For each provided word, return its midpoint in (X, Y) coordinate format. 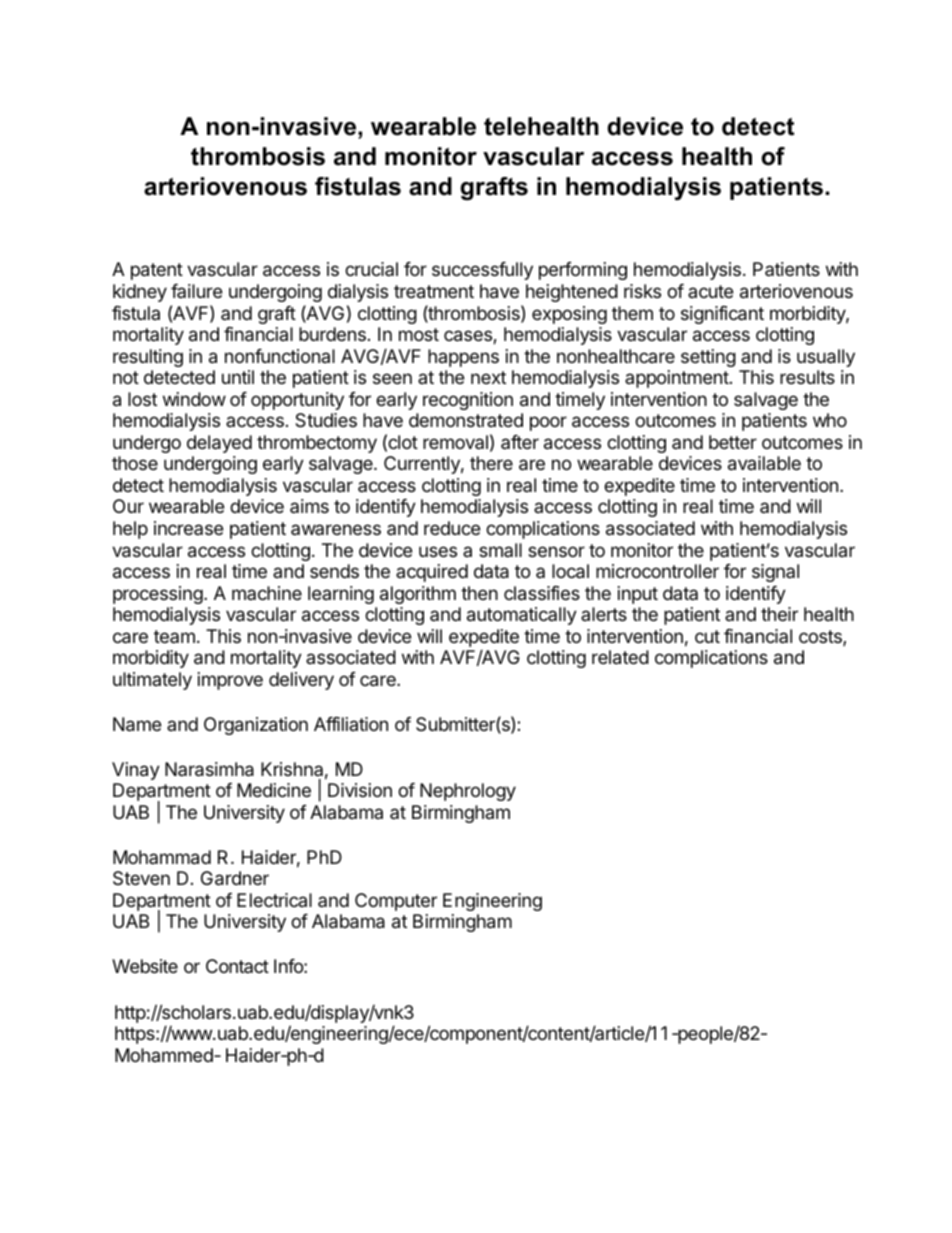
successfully (482, 271)
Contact (237, 966)
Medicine (274, 790)
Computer (396, 902)
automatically (522, 616)
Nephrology (468, 792)
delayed (219, 444)
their (779, 614)
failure (196, 291)
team (174, 636)
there (491, 463)
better (733, 442)
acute (710, 291)
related (620, 657)
